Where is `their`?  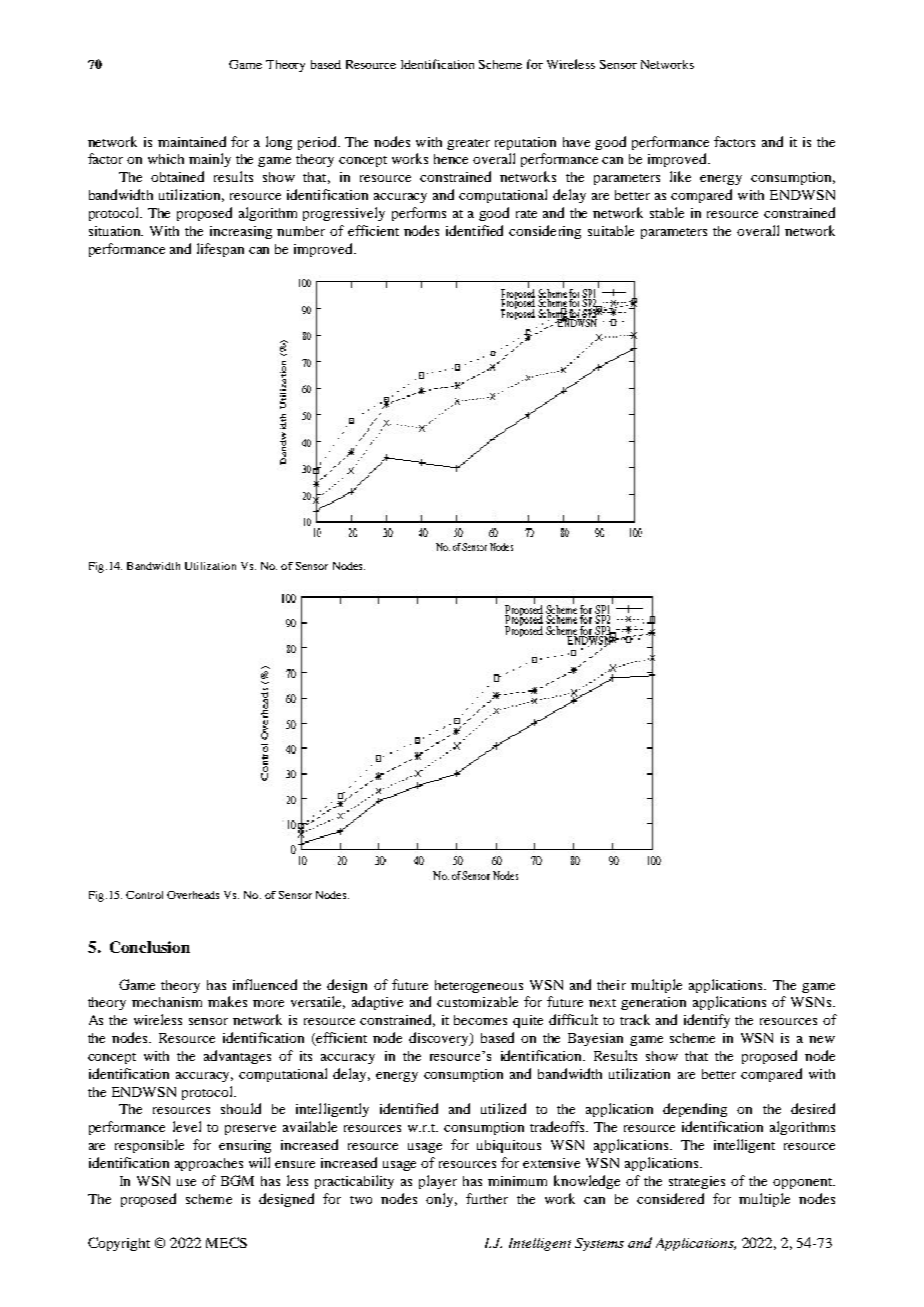 their is located at coordinates (611, 985).
